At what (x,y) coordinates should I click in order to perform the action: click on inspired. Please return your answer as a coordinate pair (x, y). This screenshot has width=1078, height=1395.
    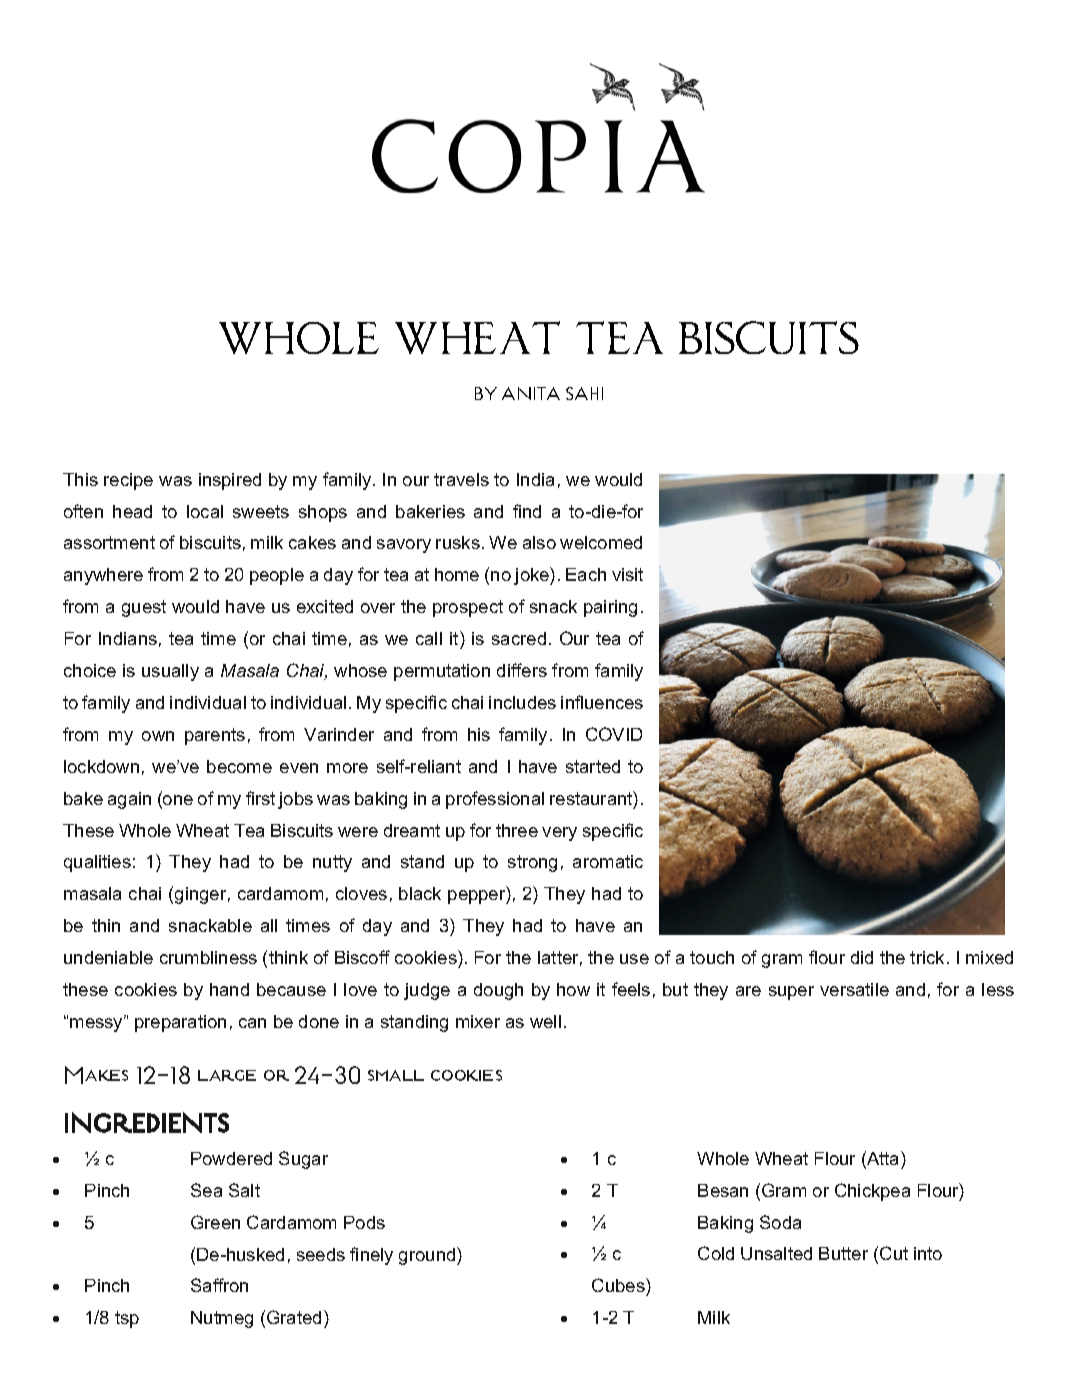
    Looking at the image, I should click on (230, 481).
